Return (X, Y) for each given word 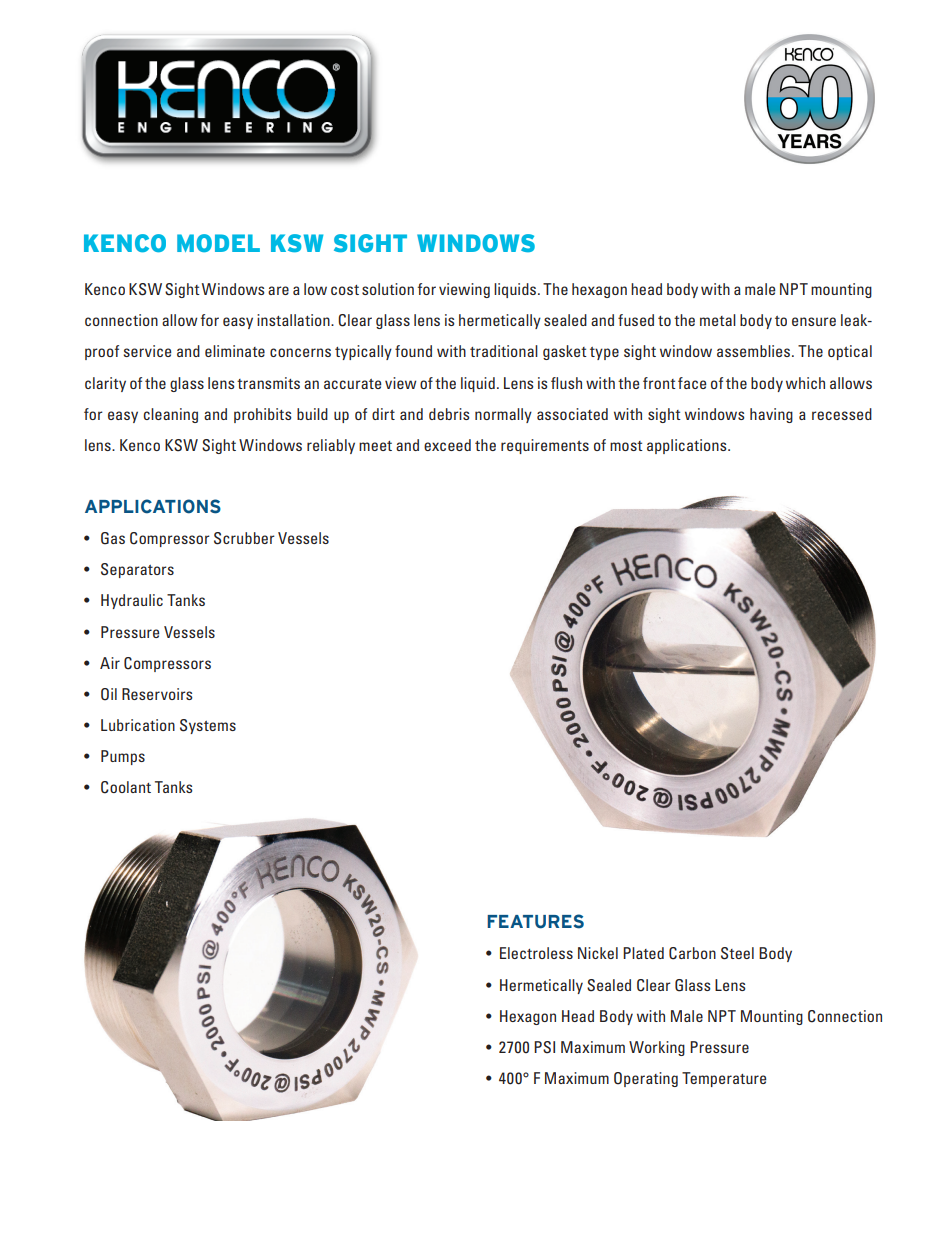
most (626, 446)
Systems (208, 726)
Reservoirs (157, 694)
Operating (646, 1079)
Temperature (724, 1079)
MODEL (218, 243)
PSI (544, 1047)
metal (718, 320)
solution (388, 289)
